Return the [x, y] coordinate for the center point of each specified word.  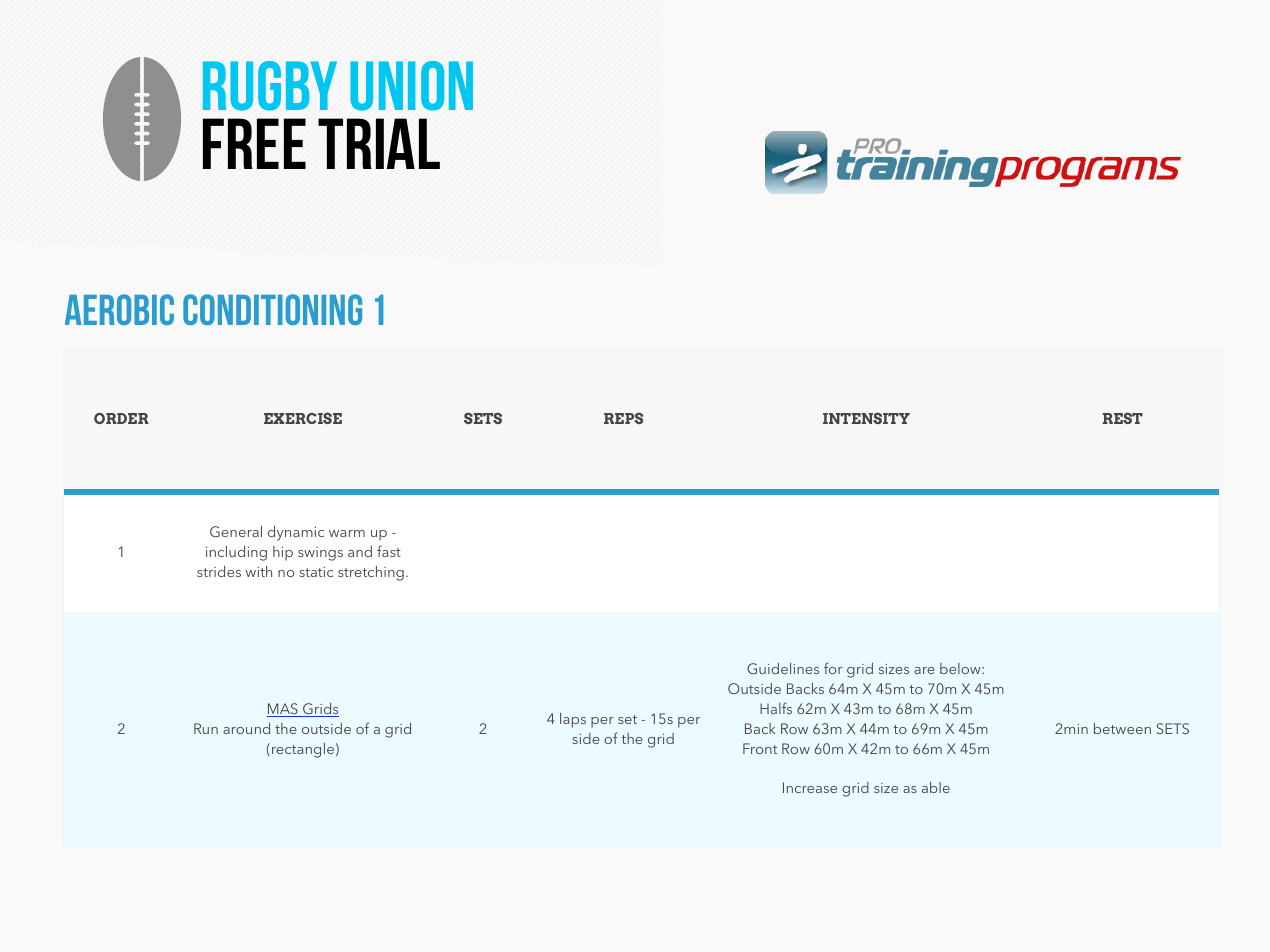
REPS [623, 418]
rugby [270, 86]
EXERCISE [303, 418]
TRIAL [379, 143]
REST [1123, 418]
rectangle [303, 750]
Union [411, 86]
